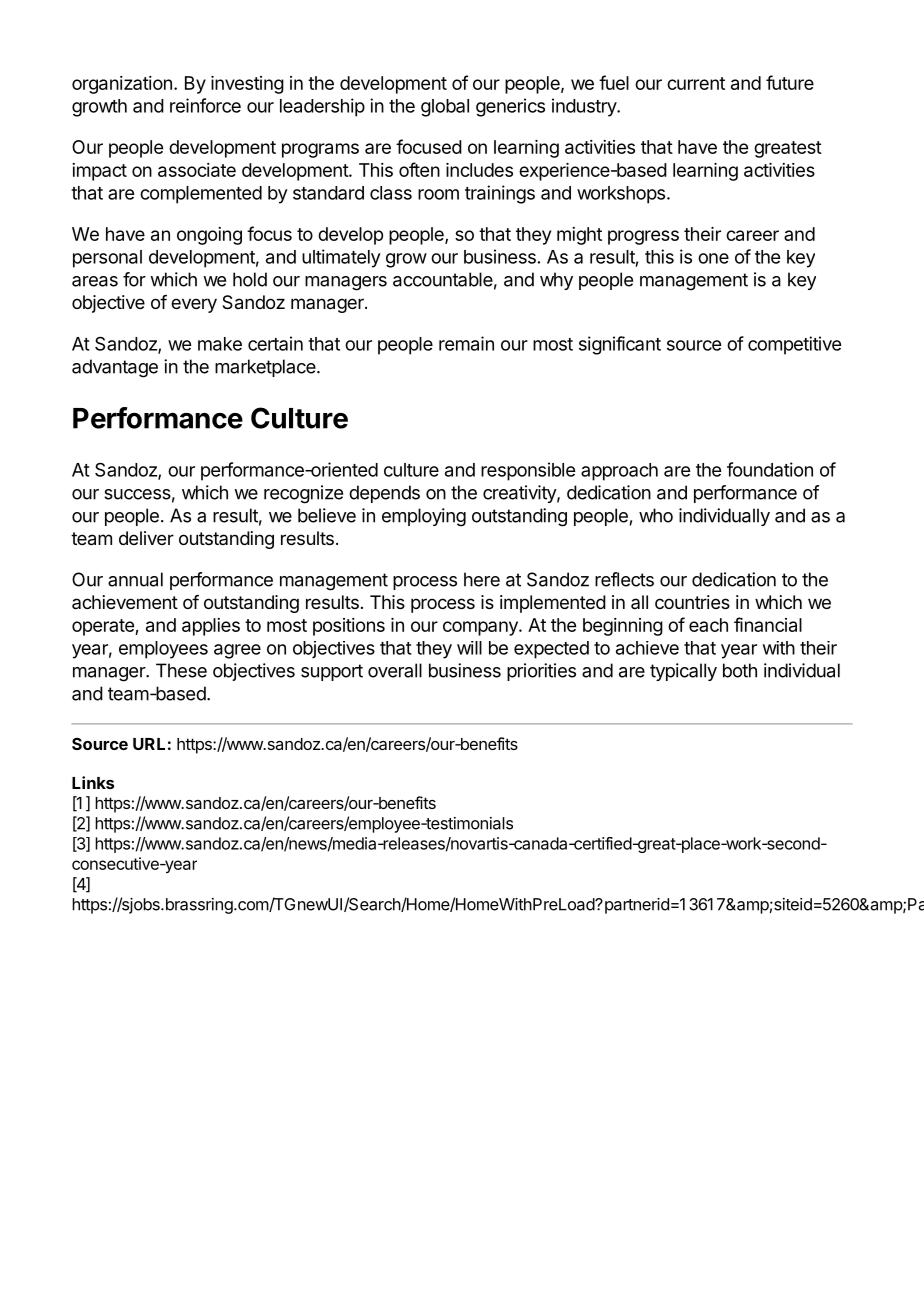 This screenshot has height=1308, width=924. I want to click on reinforce, so click(205, 105).
